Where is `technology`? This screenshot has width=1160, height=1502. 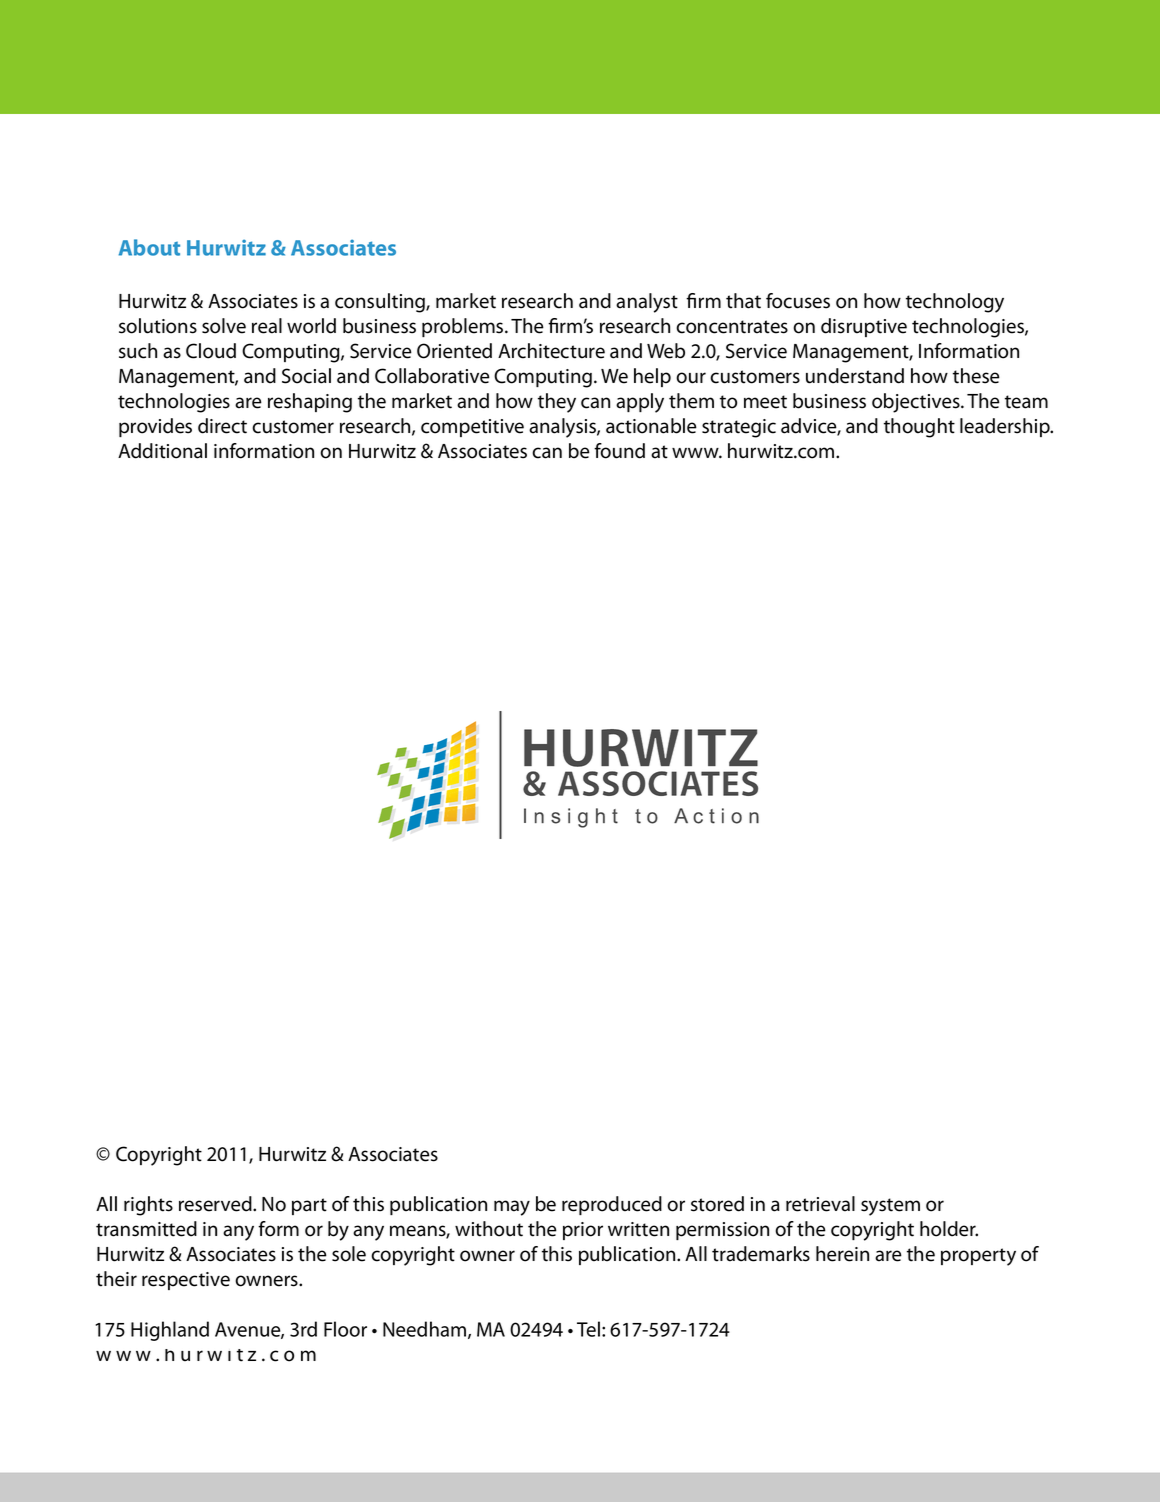
technology is located at coordinates (955, 303).
